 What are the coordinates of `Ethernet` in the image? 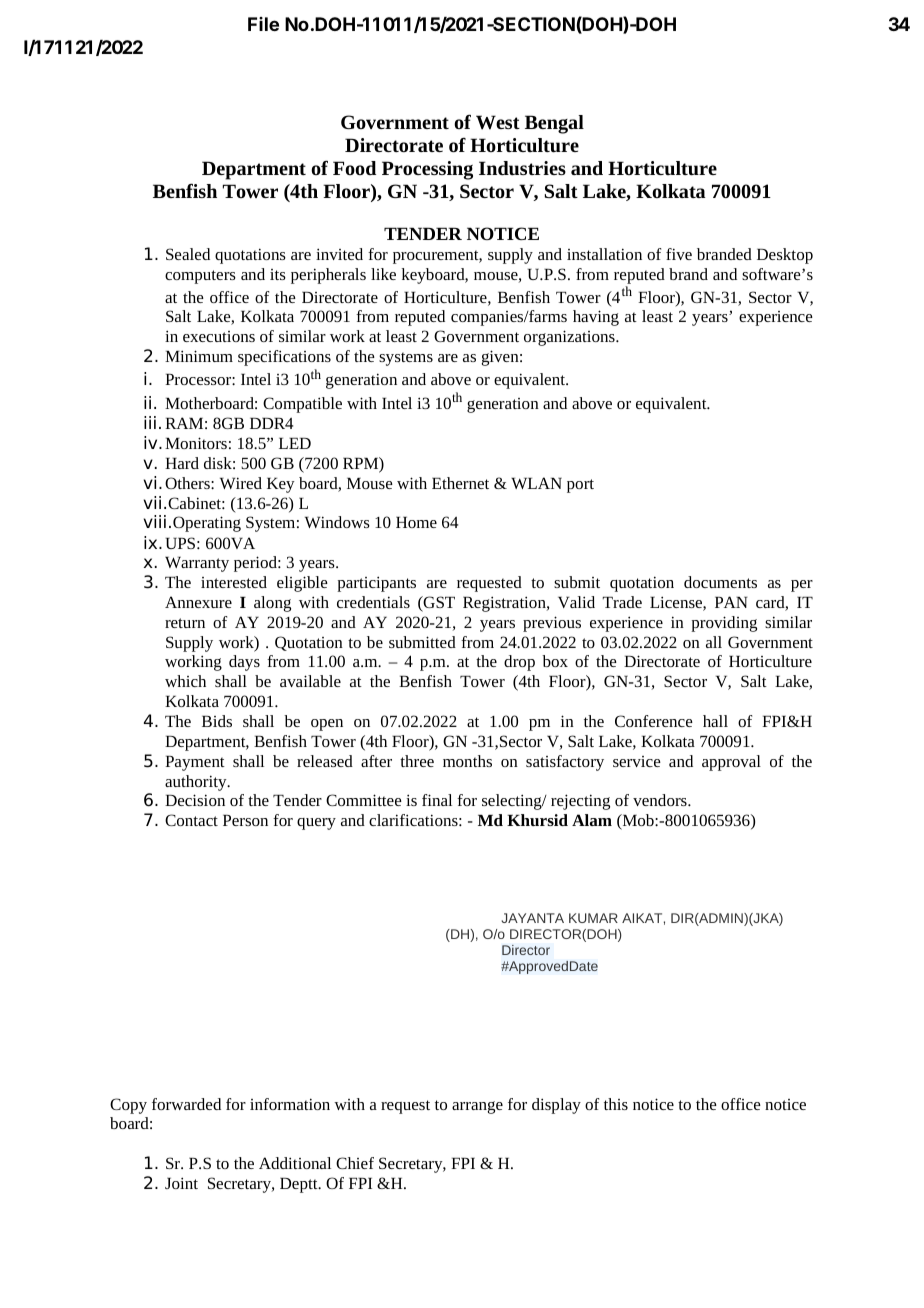 It's located at (460, 483).
